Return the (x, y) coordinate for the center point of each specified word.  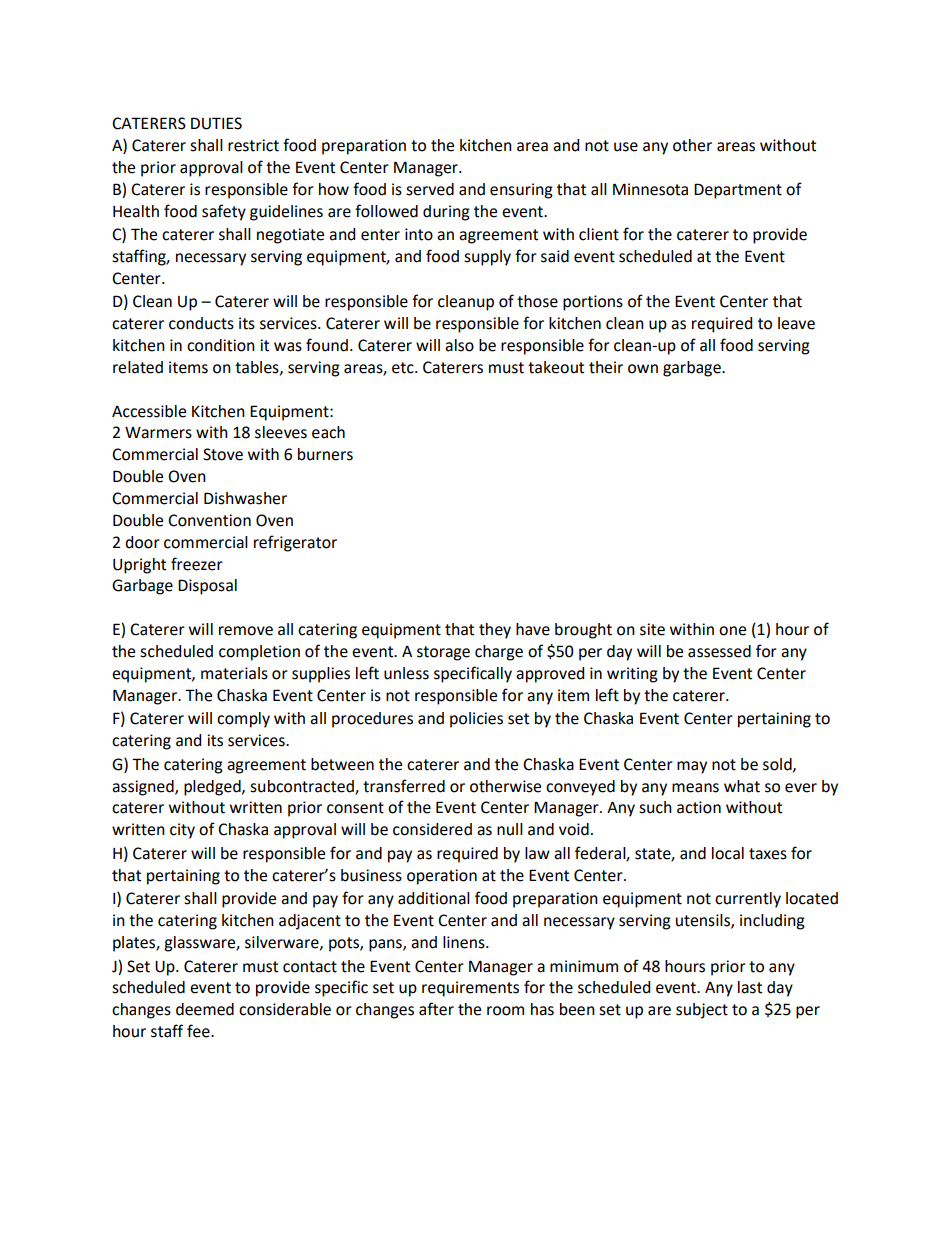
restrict (253, 145)
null (510, 829)
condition (221, 345)
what (742, 786)
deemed (205, 1009)
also (459, 345)
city (182, 831)
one (732, 631)
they (495, 631)
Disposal (207, 587)
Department (738, 191)
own (643, 369)
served (430, 189)
